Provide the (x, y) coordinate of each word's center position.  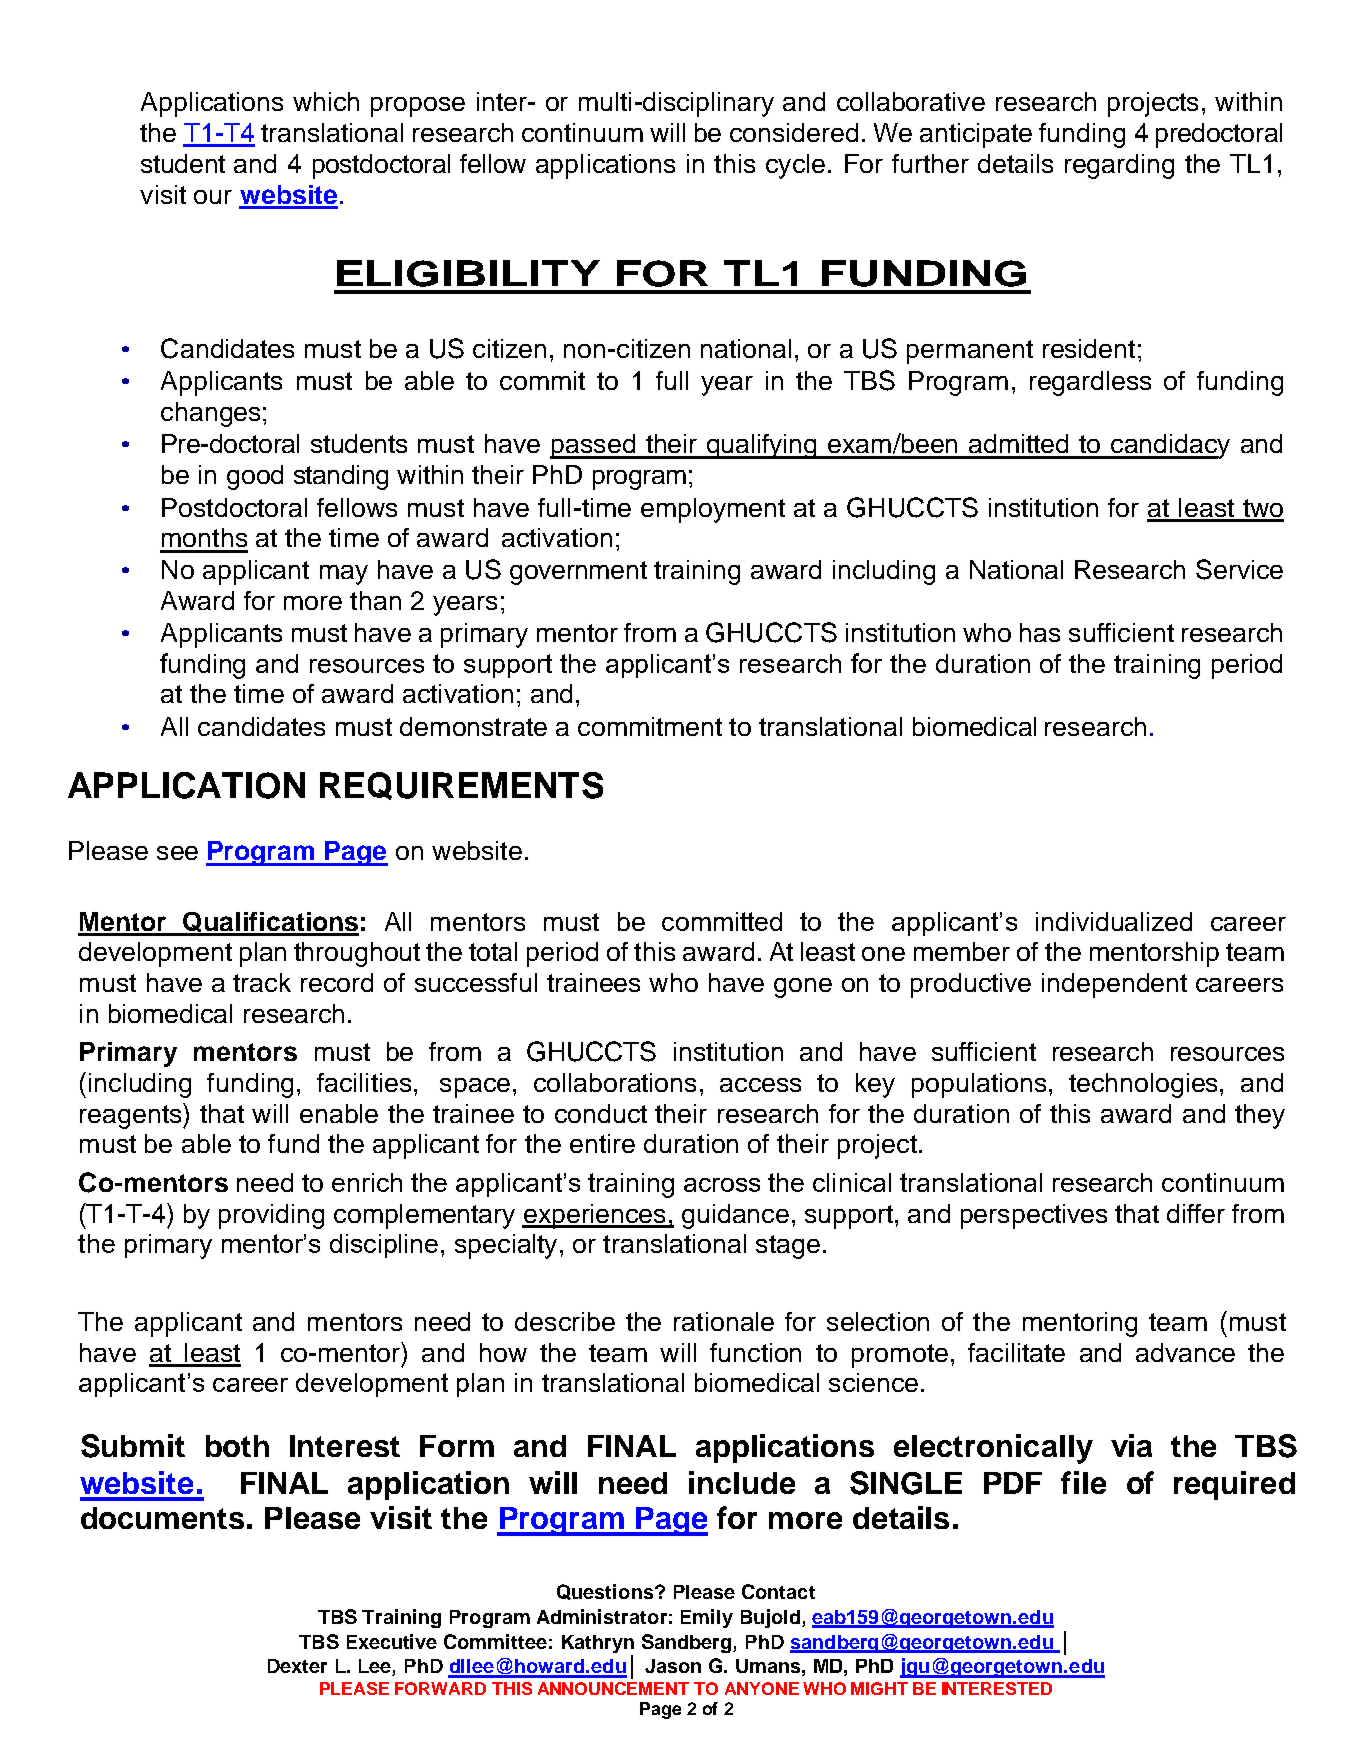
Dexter (297, 1666)
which (326, 101)
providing (271, 1216)
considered (794, 132)
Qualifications (270, 923)
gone (803, 988)
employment (713, 510)
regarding (1119, 166)
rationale (724, 1321)
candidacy (1169, 446)
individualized (1114, 921)
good (255, 477)
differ (1196, 1213)
